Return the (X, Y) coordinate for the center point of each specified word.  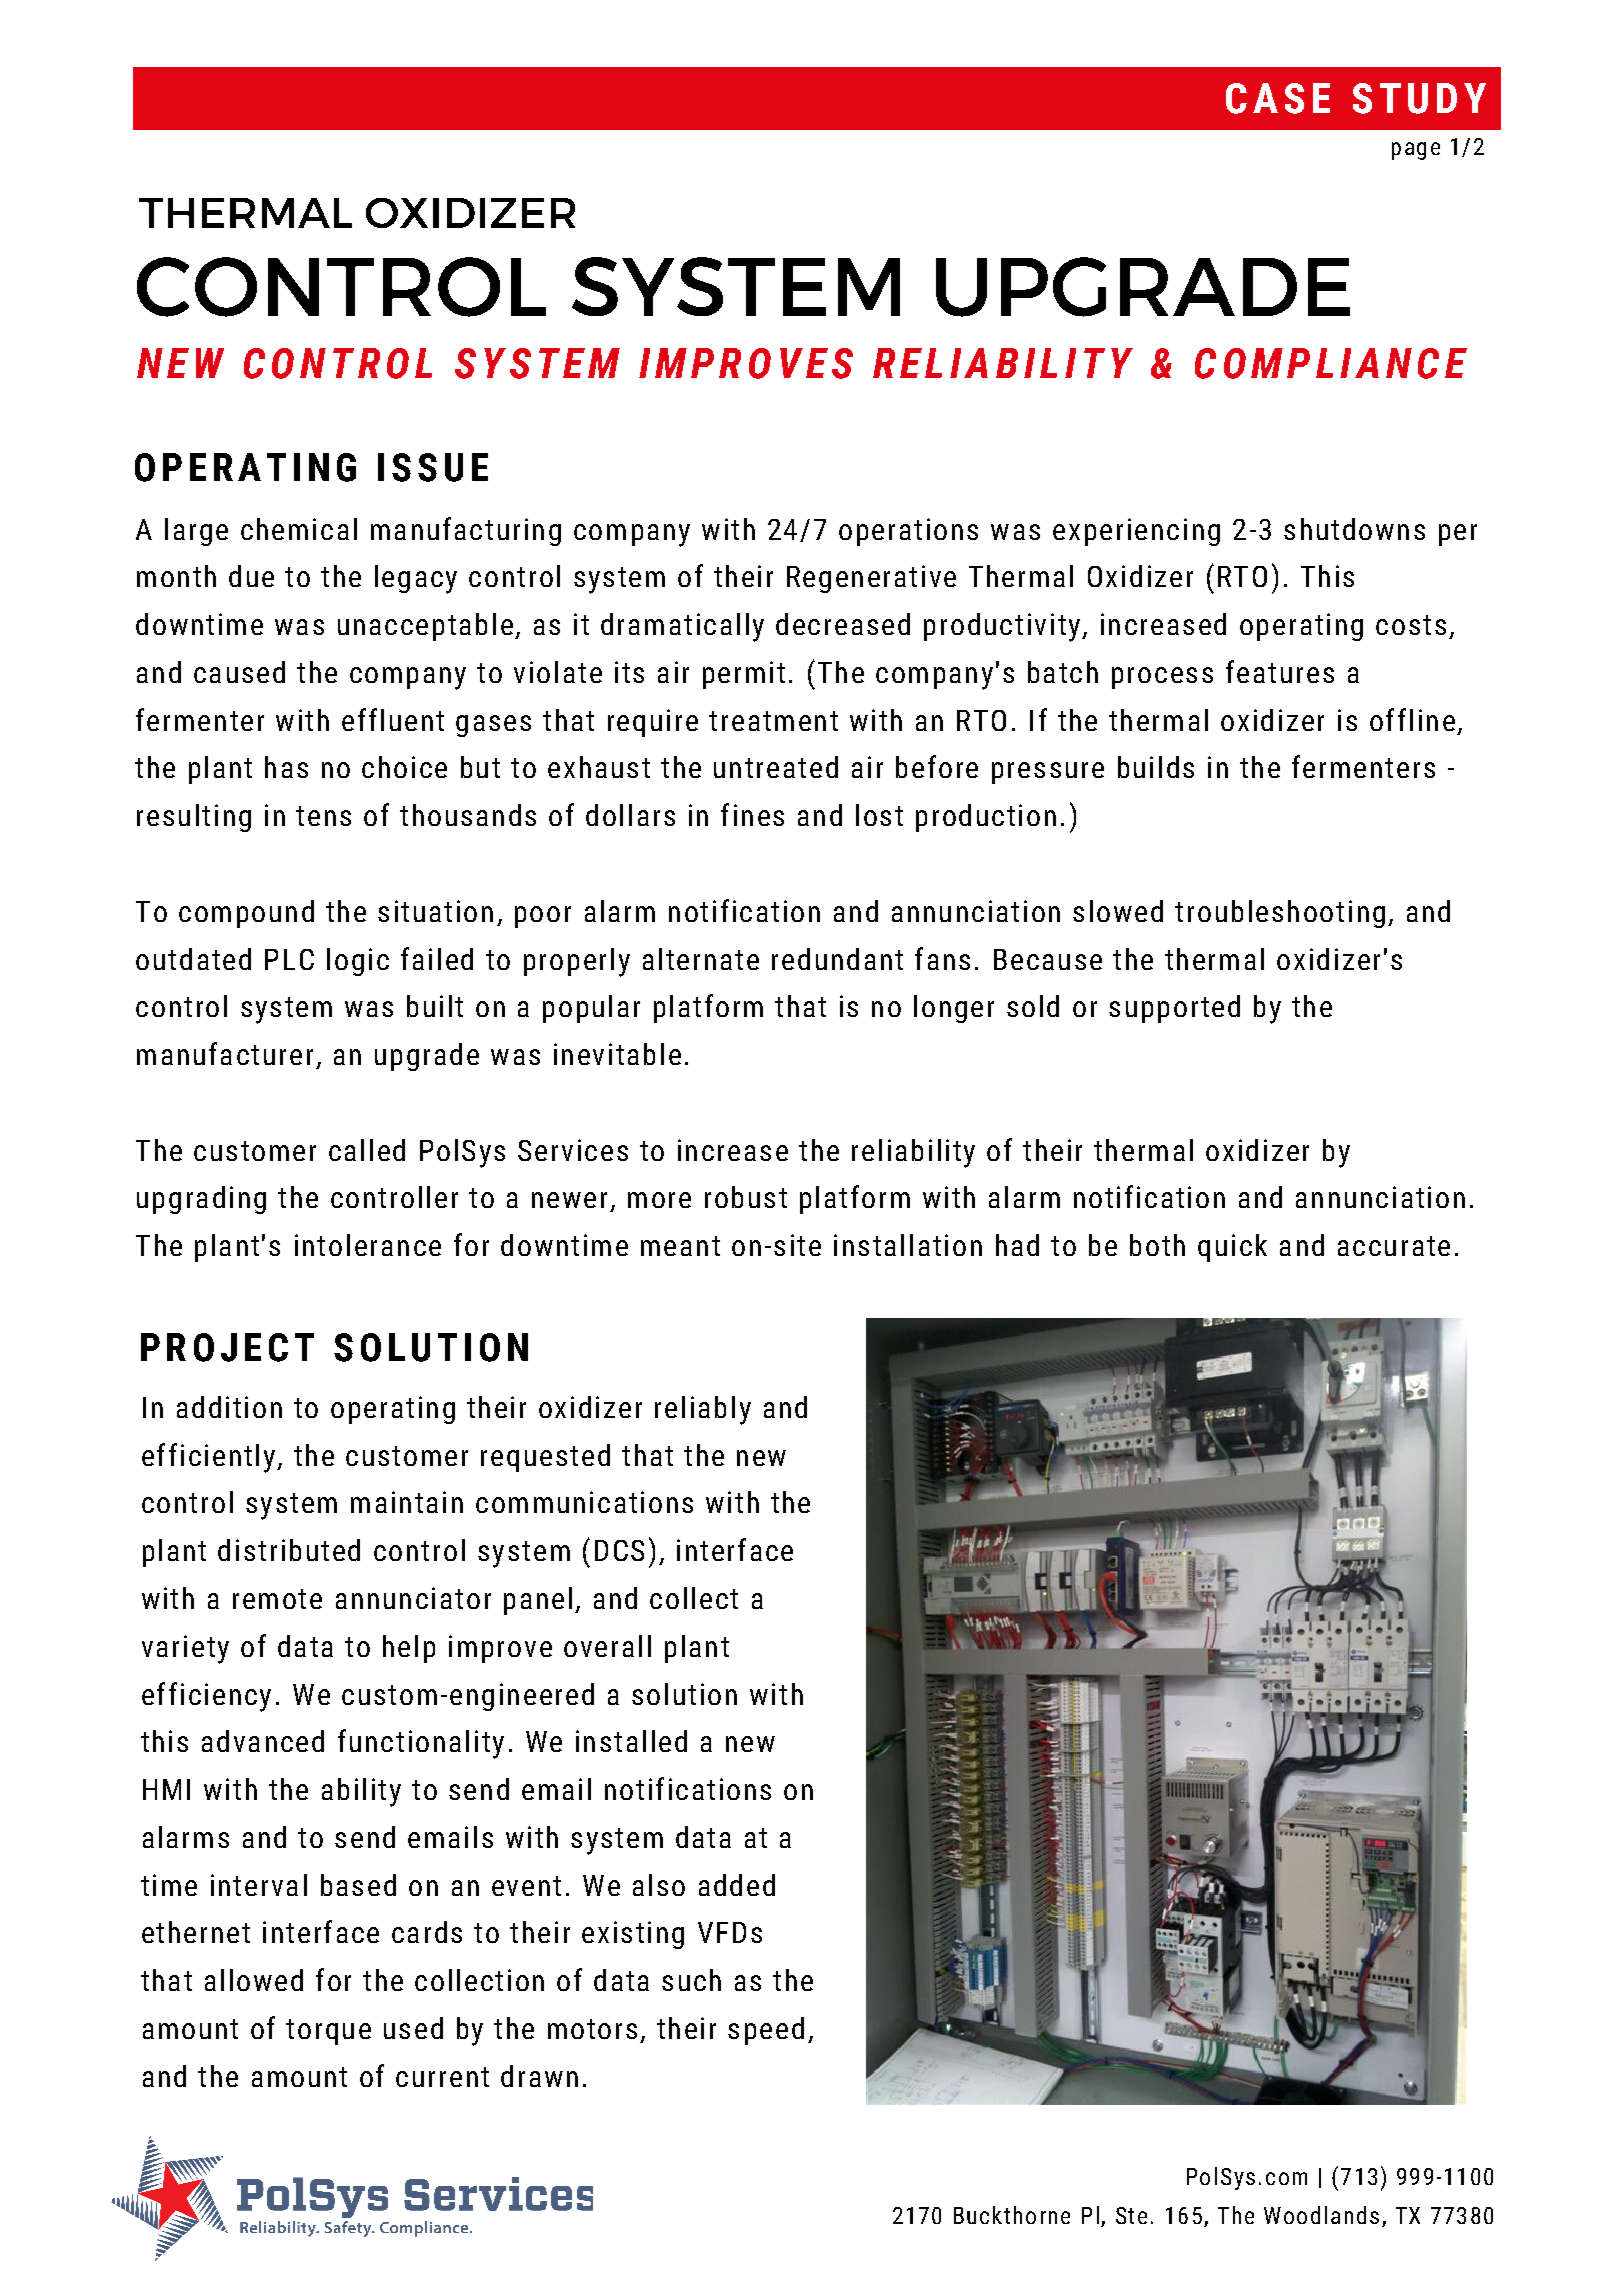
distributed (289, 1550)
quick (1232, 1248)
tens (323, 816)
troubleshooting (1280, 914)
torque (328, 2032)
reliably (703, 1410)
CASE (1278, 98)
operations (908, 532)
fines (752, 814)
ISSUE (433, 467)
